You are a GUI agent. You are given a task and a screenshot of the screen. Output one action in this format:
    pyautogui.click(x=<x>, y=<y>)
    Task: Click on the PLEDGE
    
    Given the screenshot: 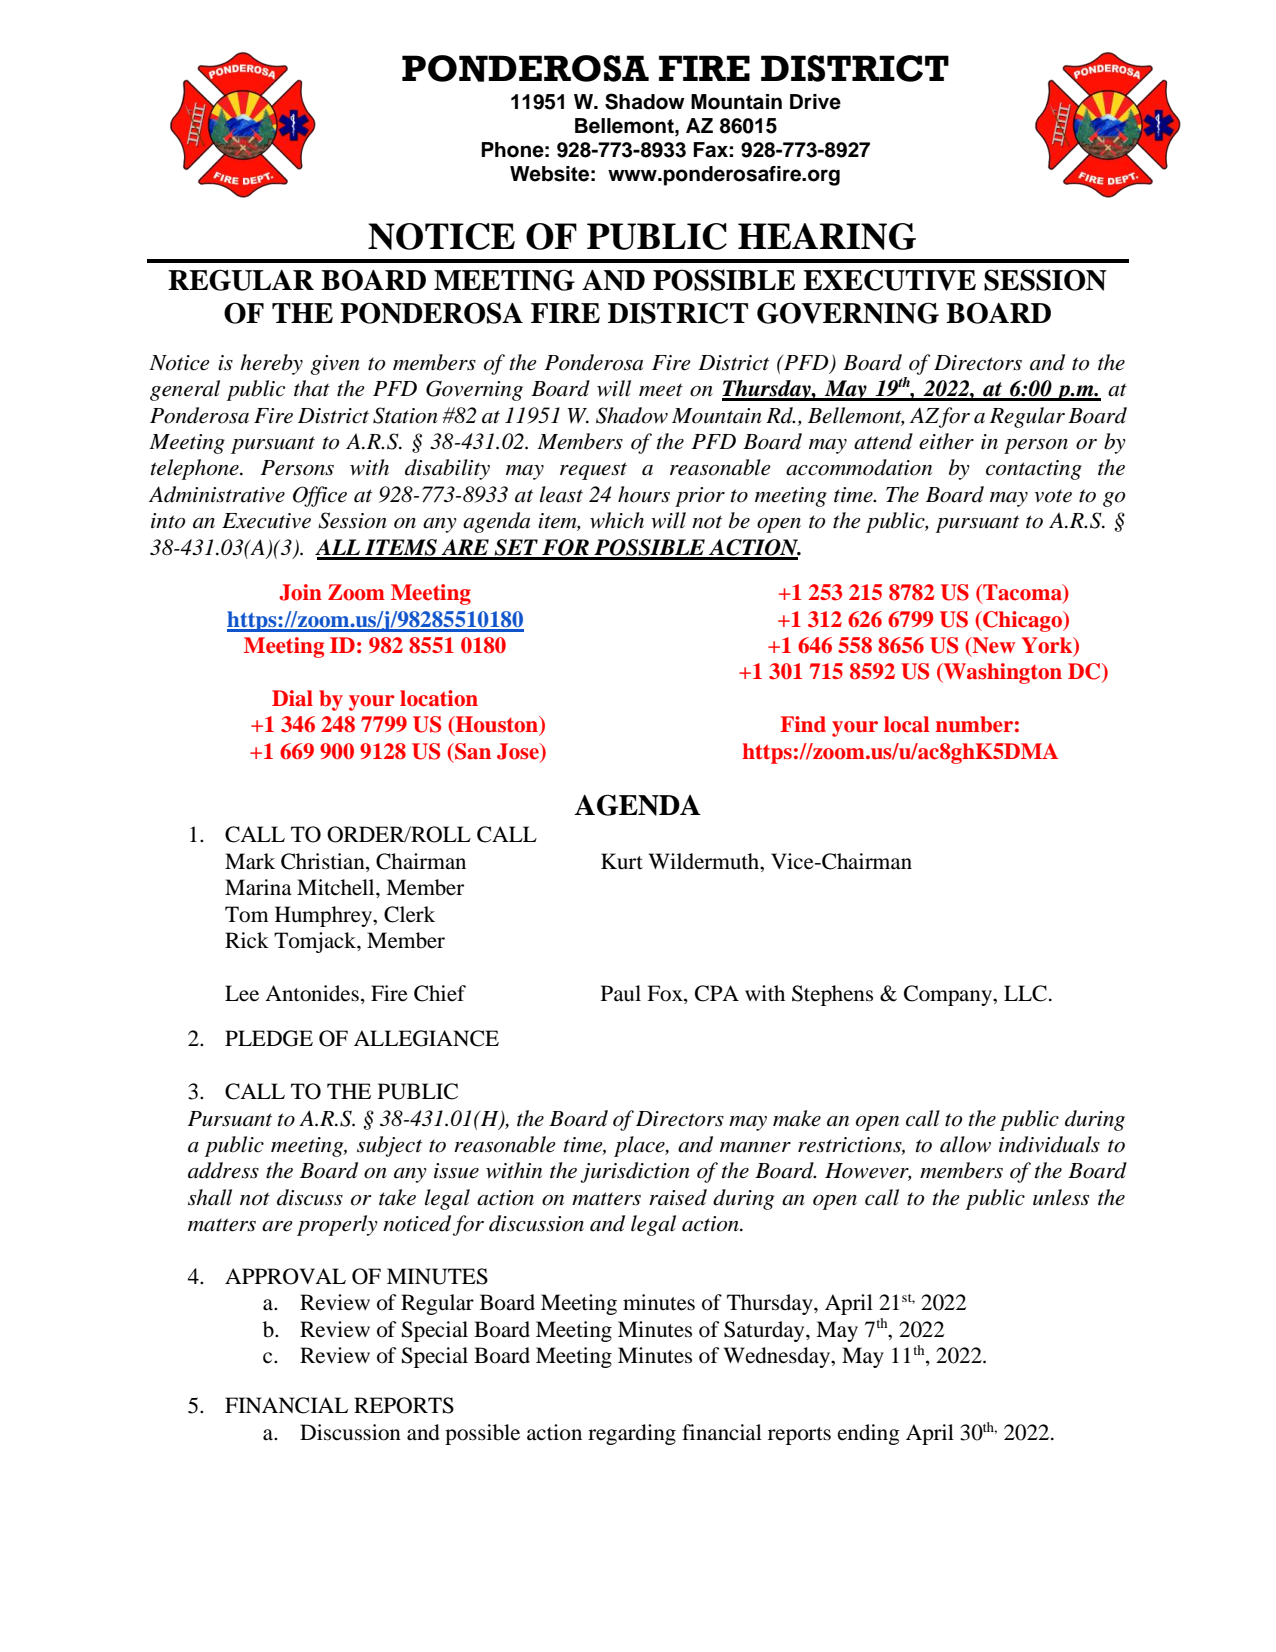 What is the action you would take?
    pyautogui.click(x=269, y=1038)
